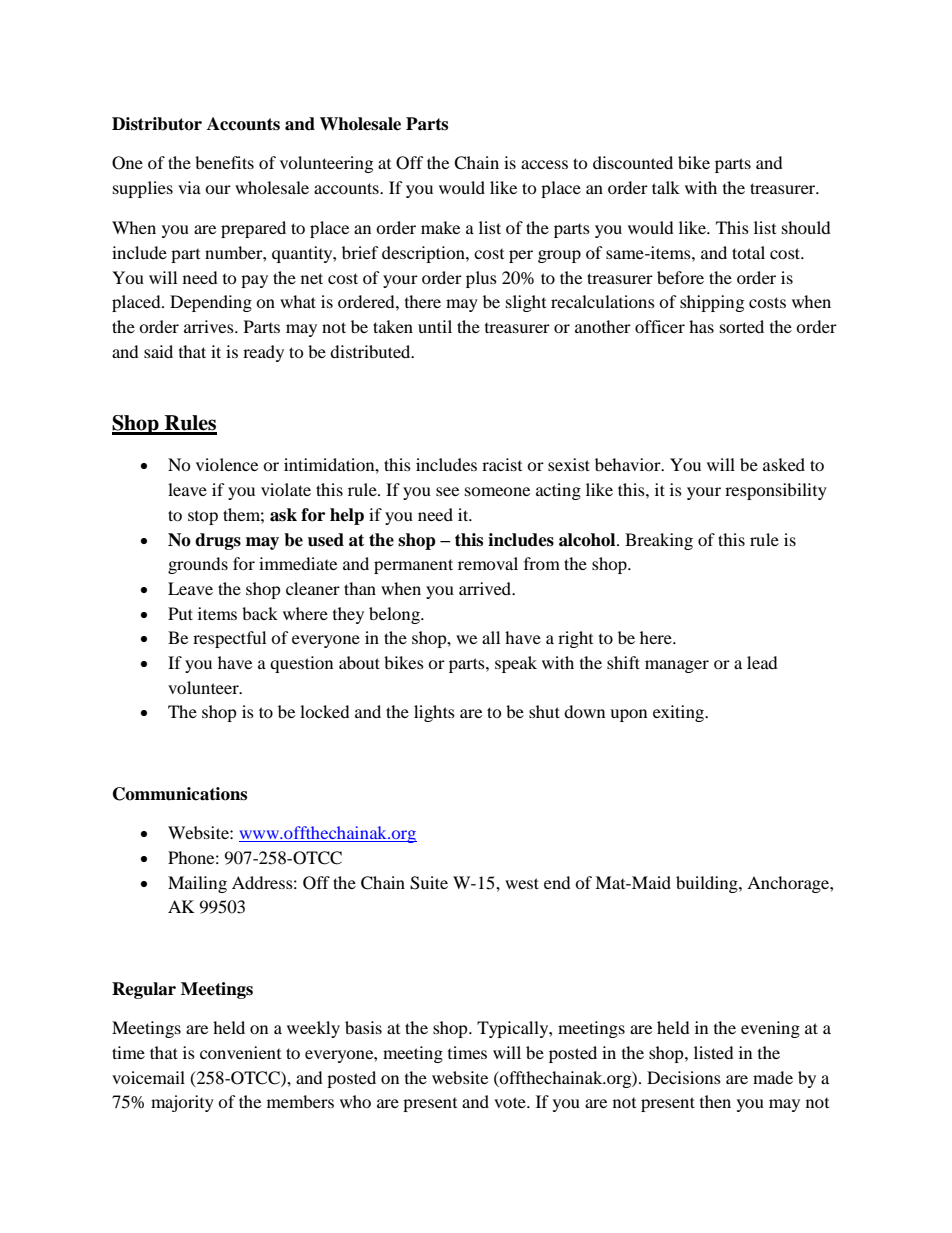  I want to click on arrived, so click(486, 588).
